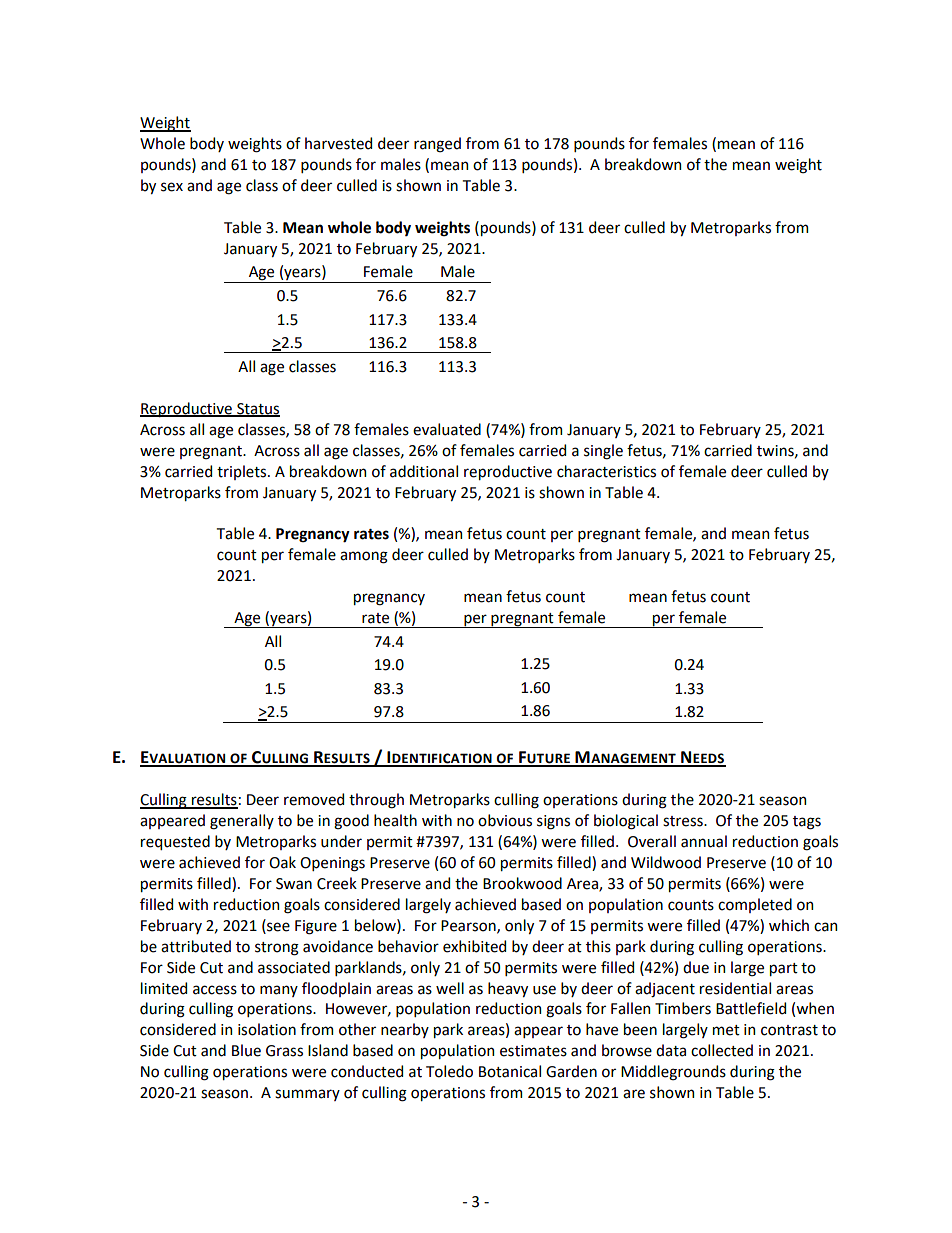 This screenshot has width=952, height=1233. What do you see at coordinates (510, 1071) in the screenshot?
I see `Botanical` at bounding box center [510, 1071].
